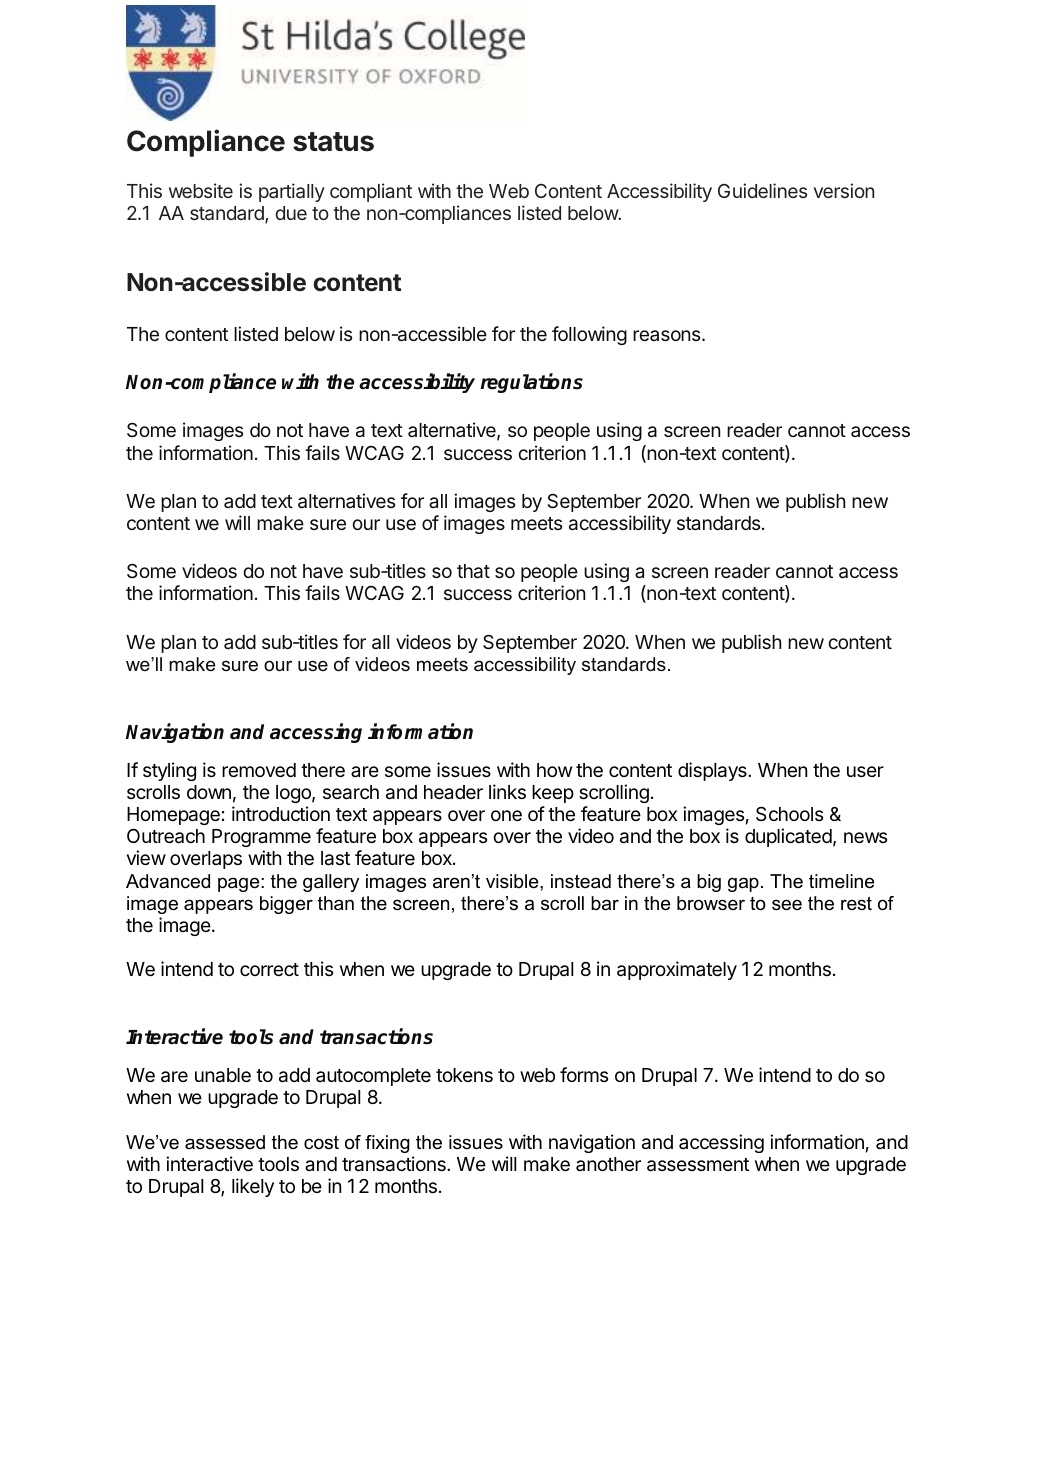 This image has height=1473, width=1042. I want to click on displays, so click(713, 771).
